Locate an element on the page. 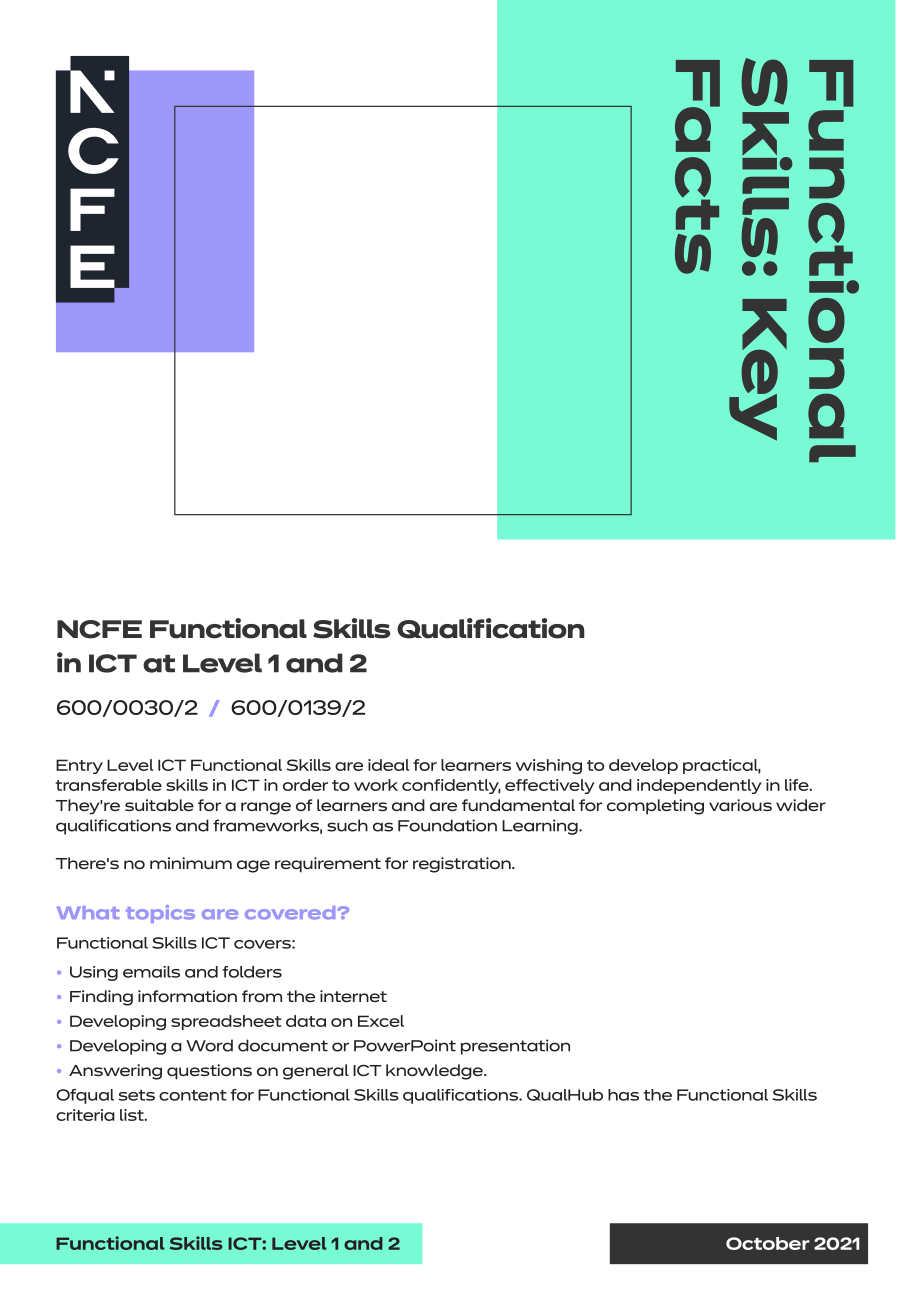  registration is located at coordinates (463, 865).
